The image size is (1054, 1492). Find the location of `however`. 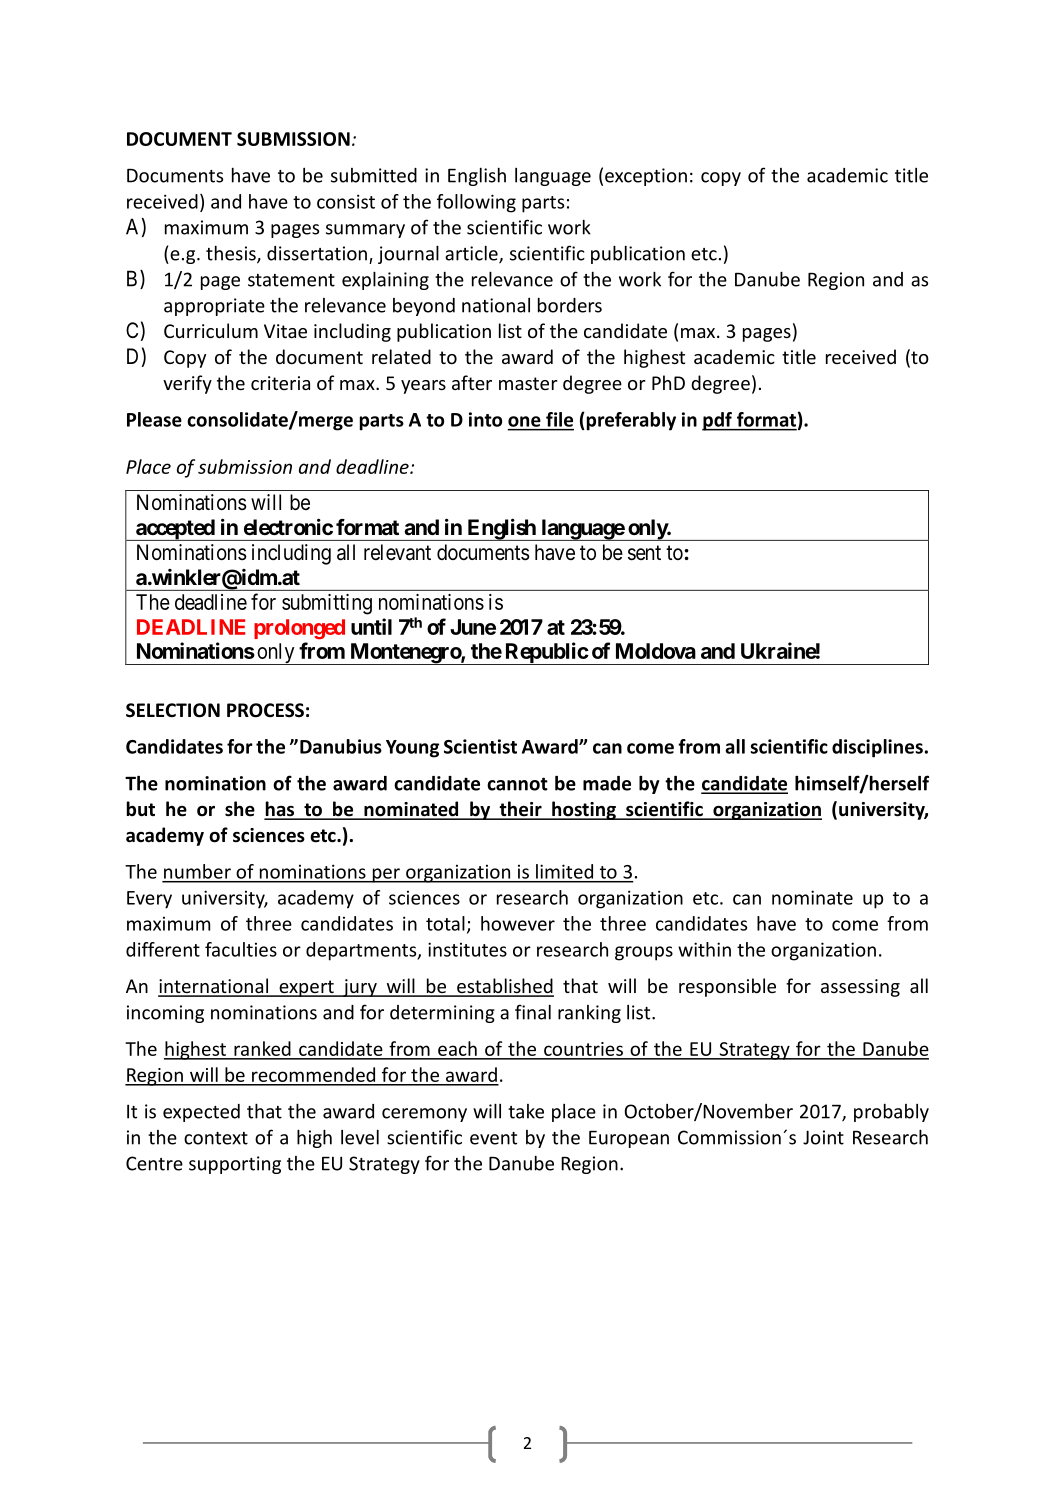

however is located at coordinates (518, 923).
